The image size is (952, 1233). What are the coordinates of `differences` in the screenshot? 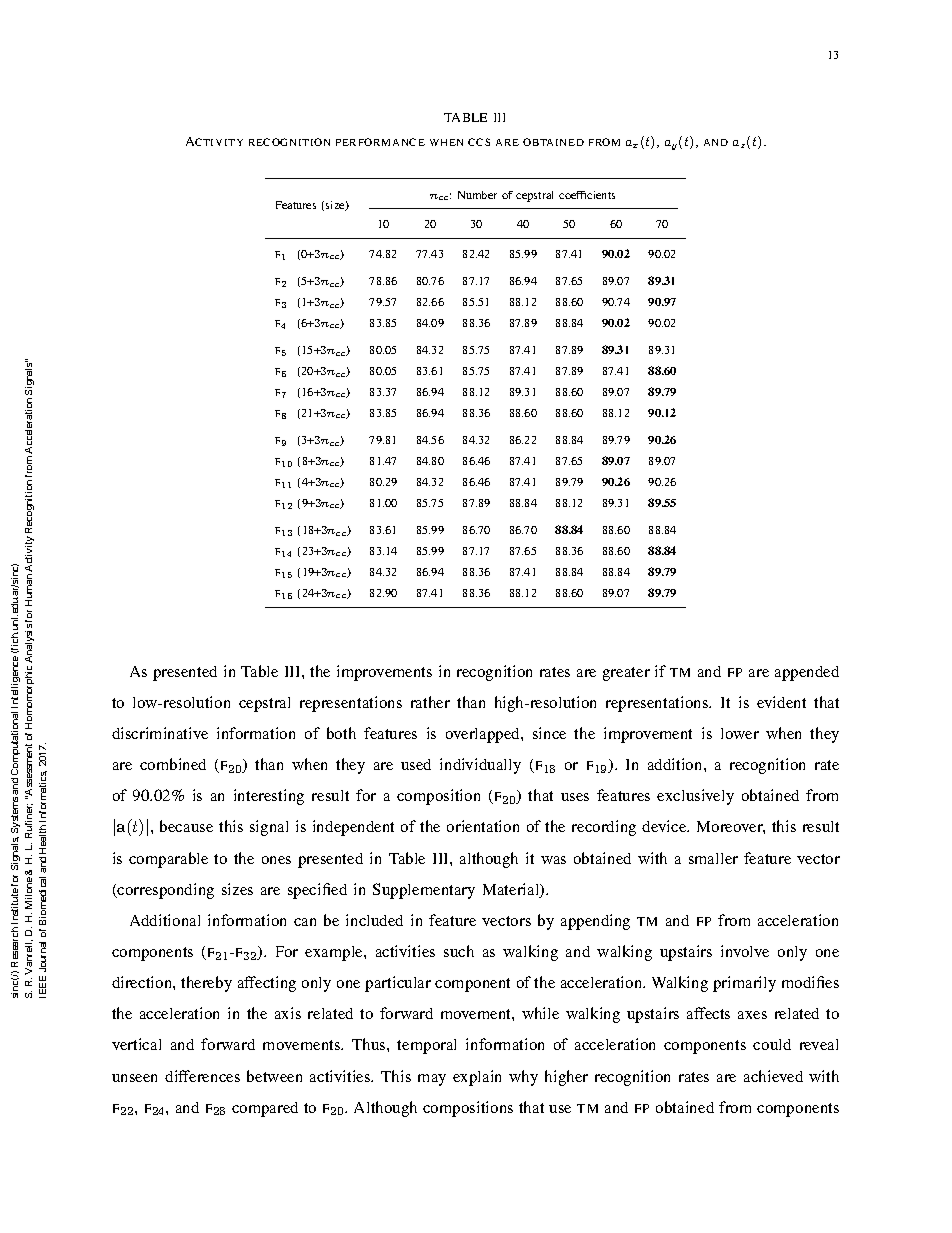 It's located at (202, 1076).
